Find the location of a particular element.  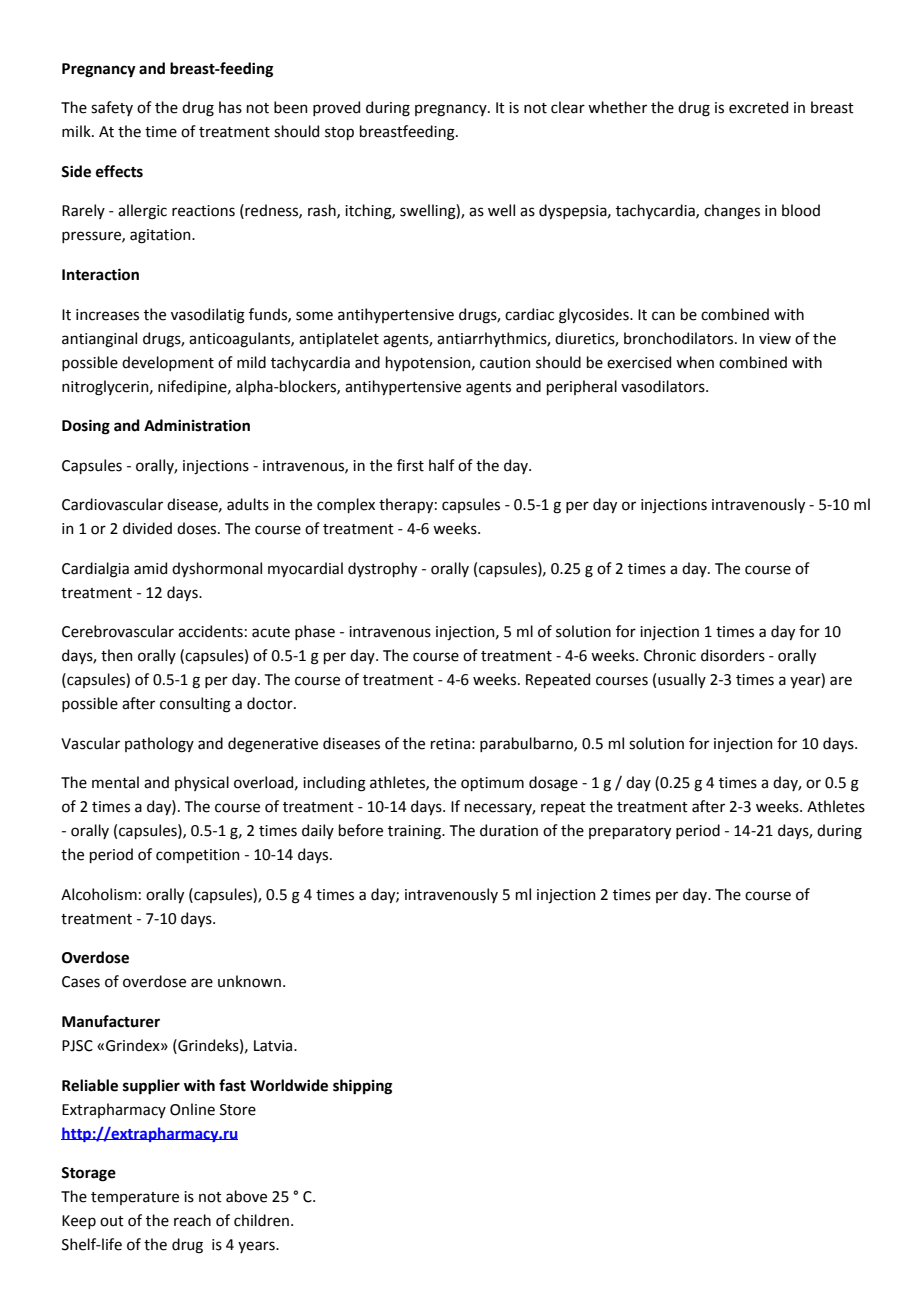

shipping is located at coordinates (362, 1087).
